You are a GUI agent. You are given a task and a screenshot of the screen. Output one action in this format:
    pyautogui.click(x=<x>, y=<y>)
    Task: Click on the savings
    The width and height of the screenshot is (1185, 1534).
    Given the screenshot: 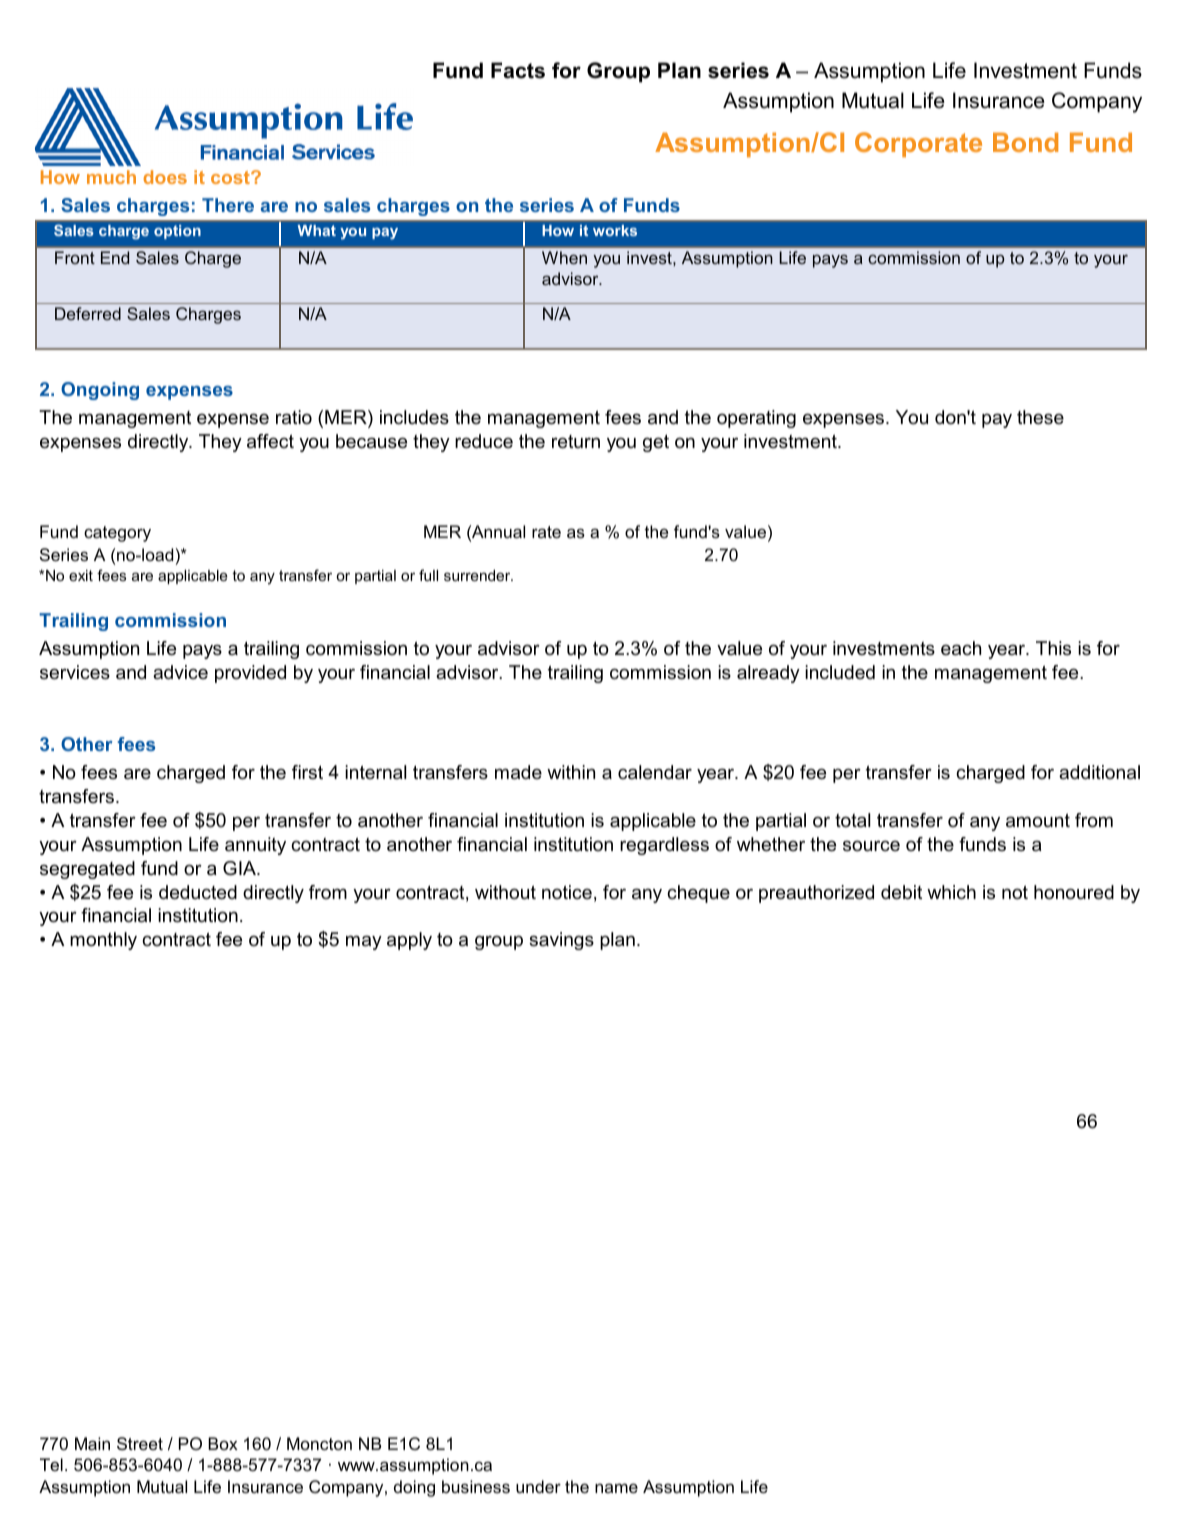 What is the action you would take?
    pyautogui.click(x=561, y=941)
